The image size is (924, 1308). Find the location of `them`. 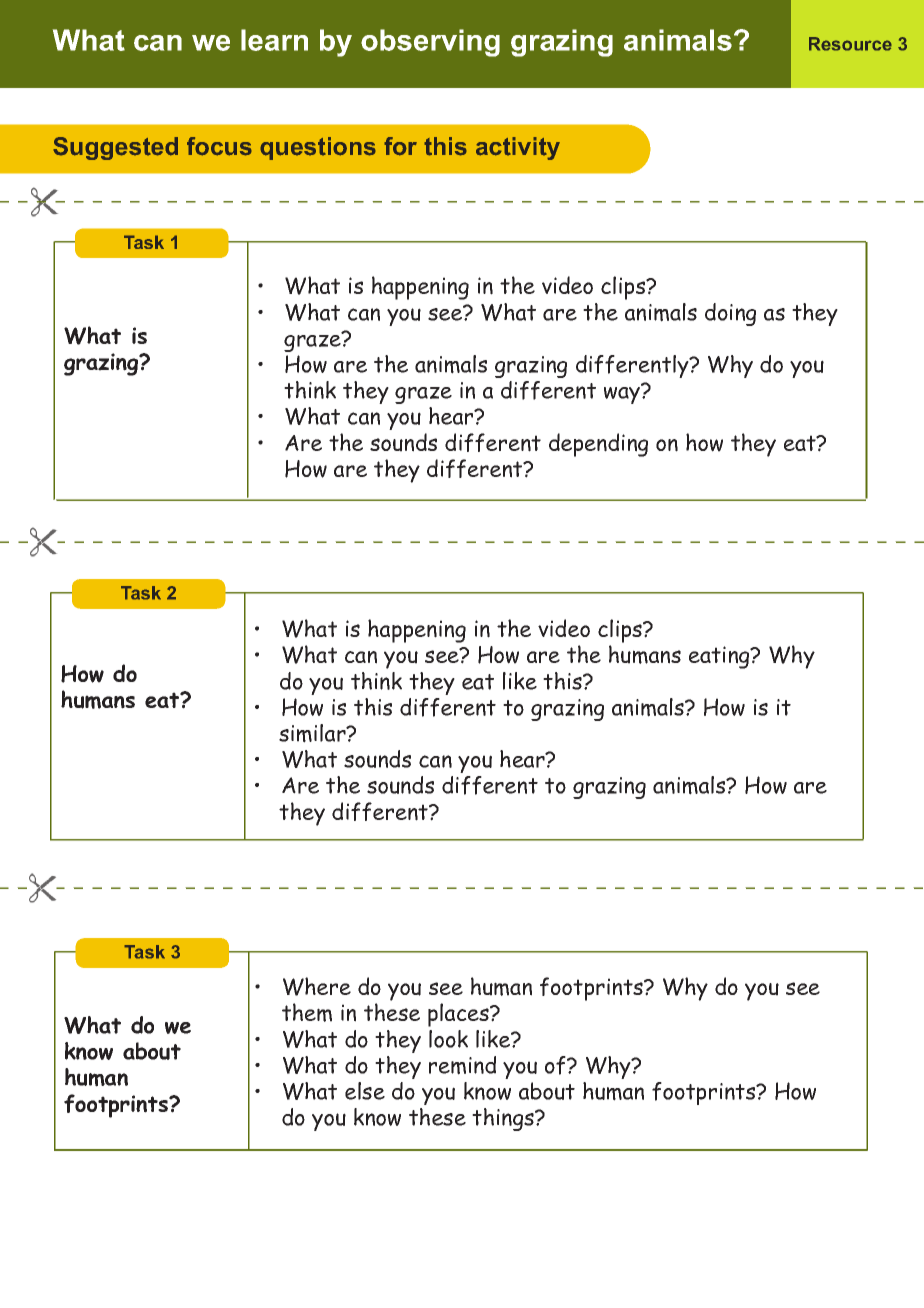

them is located at coordinates (307, 1012).
